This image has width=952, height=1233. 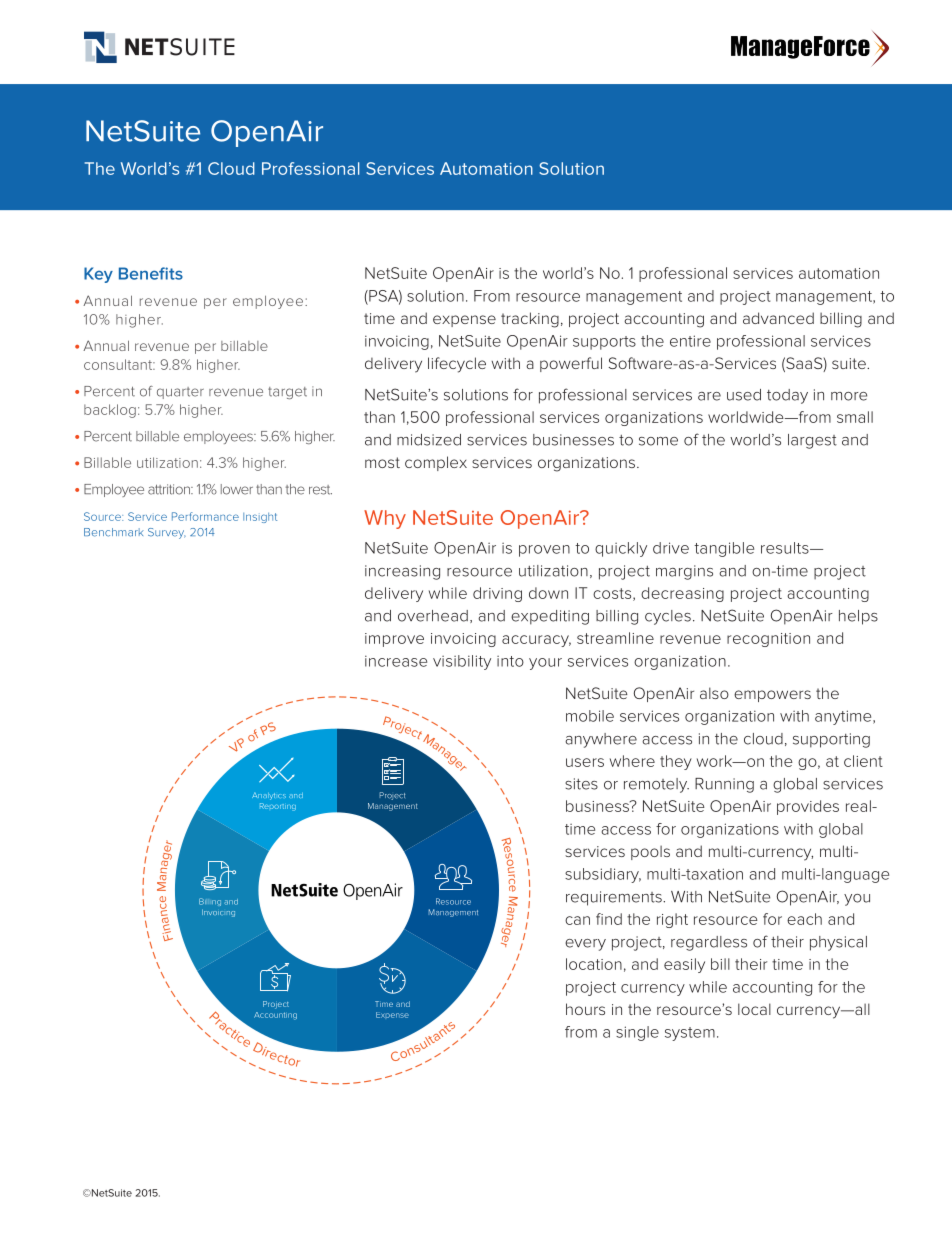 What do you see at coordinates (812, 441) in the image?
I see `largest` at bounding box center [812, 441].
